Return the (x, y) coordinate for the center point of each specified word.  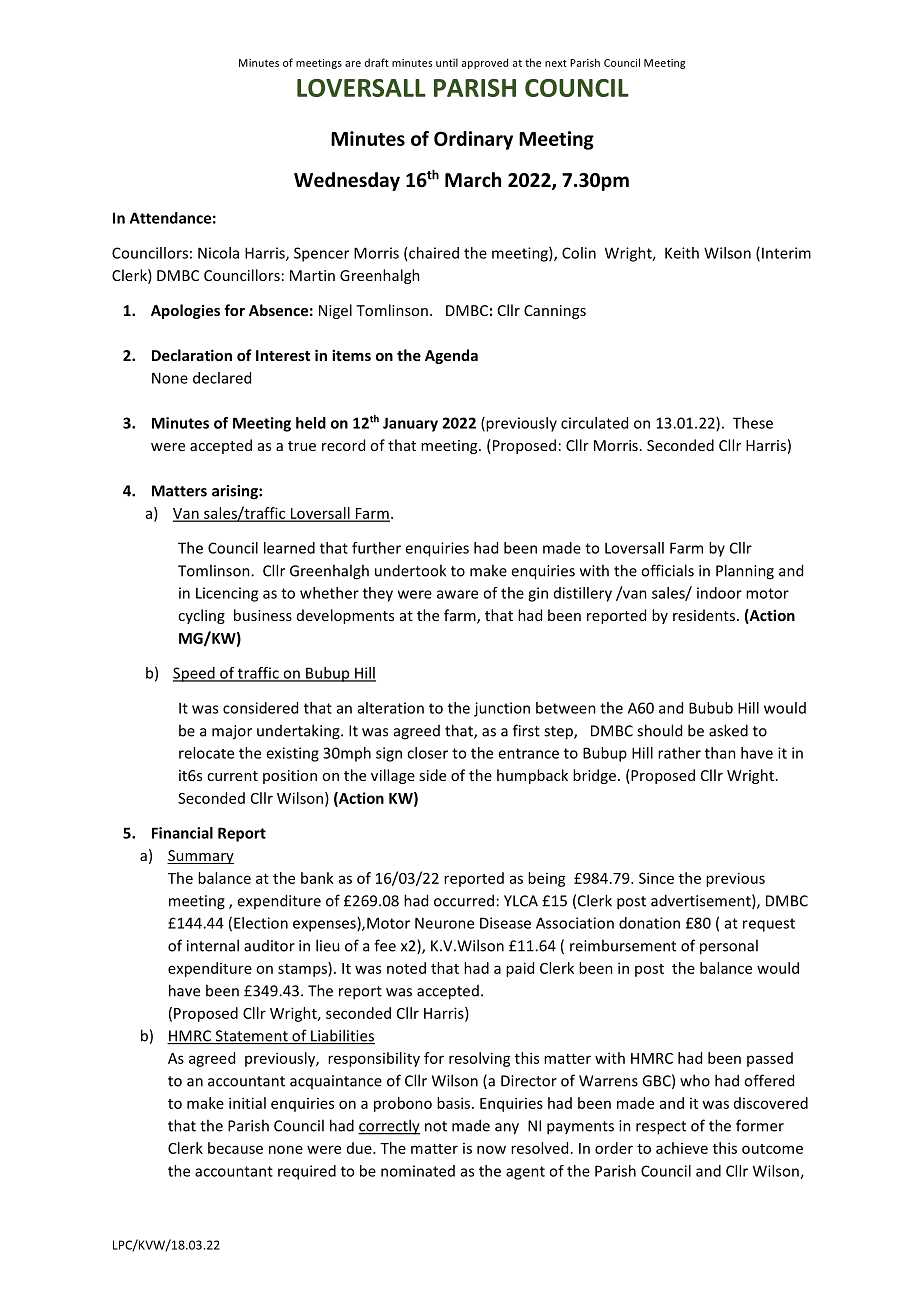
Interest (283, 355)
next (556, 63)
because (235, 1148)
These (753, 423)
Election (261, 923)
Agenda (451, 356)
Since (656, 878)
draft (377, 62)
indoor (719, 593)
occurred (464, 900)
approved (485, 63)
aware (457, 594)
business (263, 615)
